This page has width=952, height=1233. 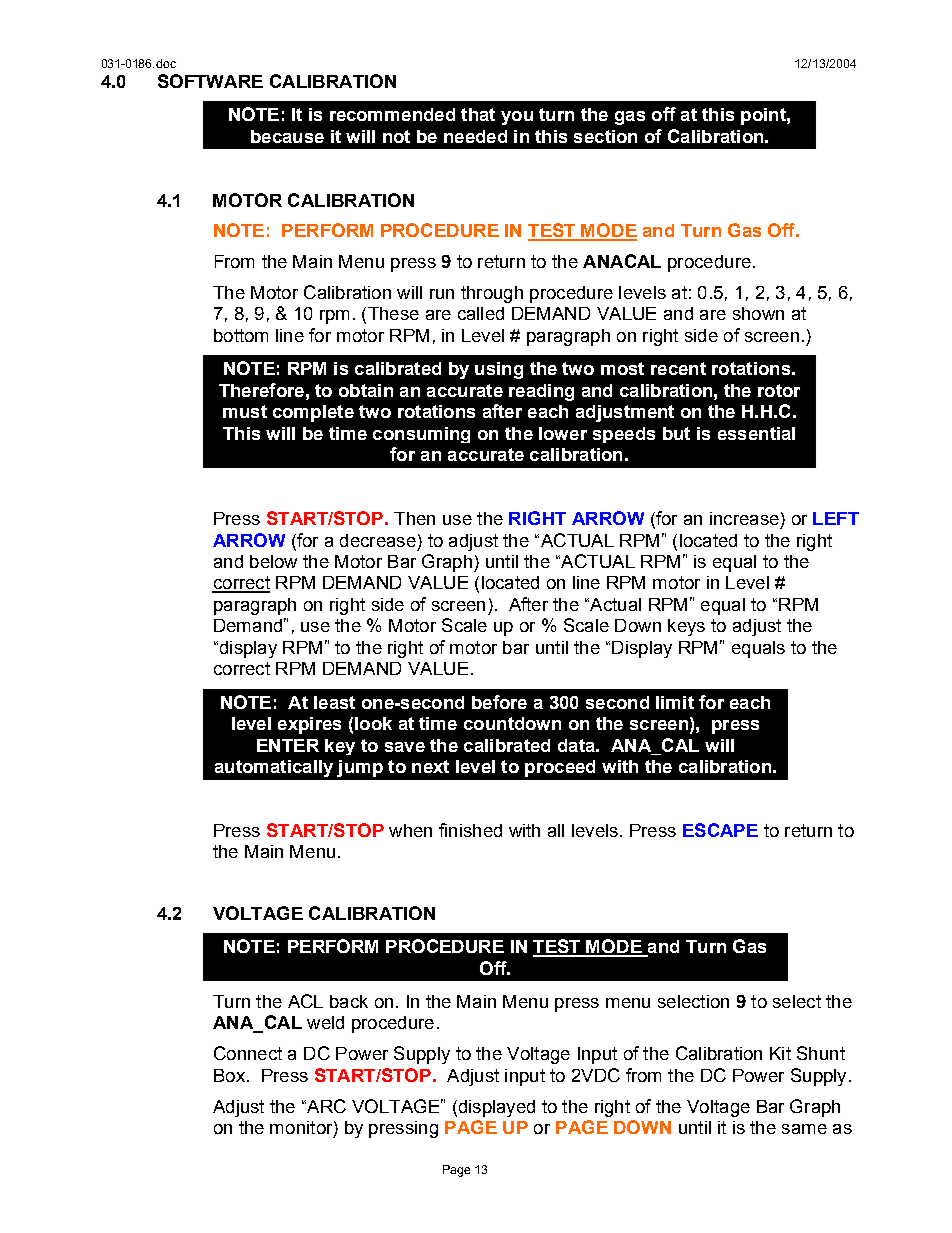 I want to click on back, so click(x=349, y=1001).
